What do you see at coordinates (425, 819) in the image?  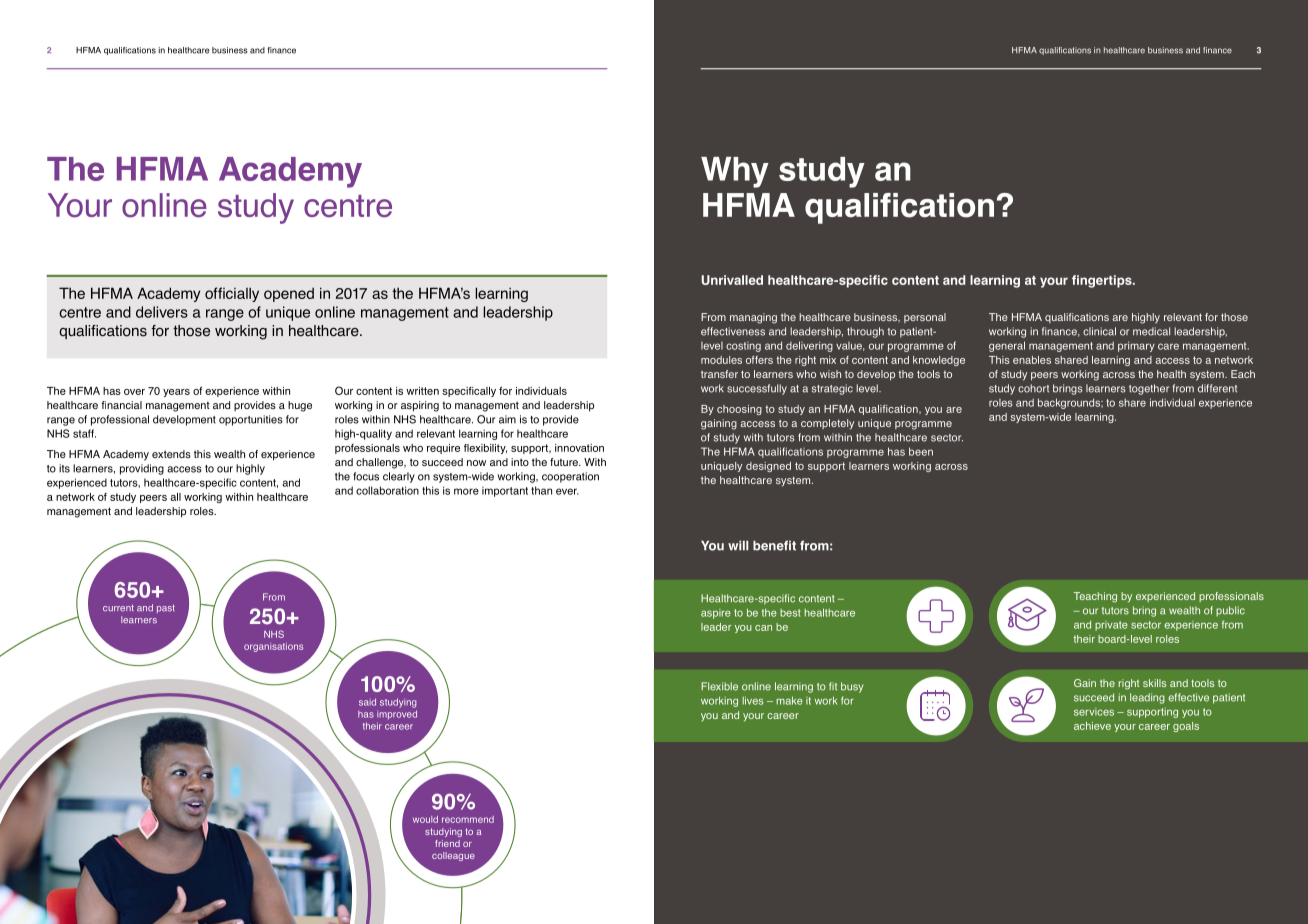 I see `would` at bounding box center [425, 819].
